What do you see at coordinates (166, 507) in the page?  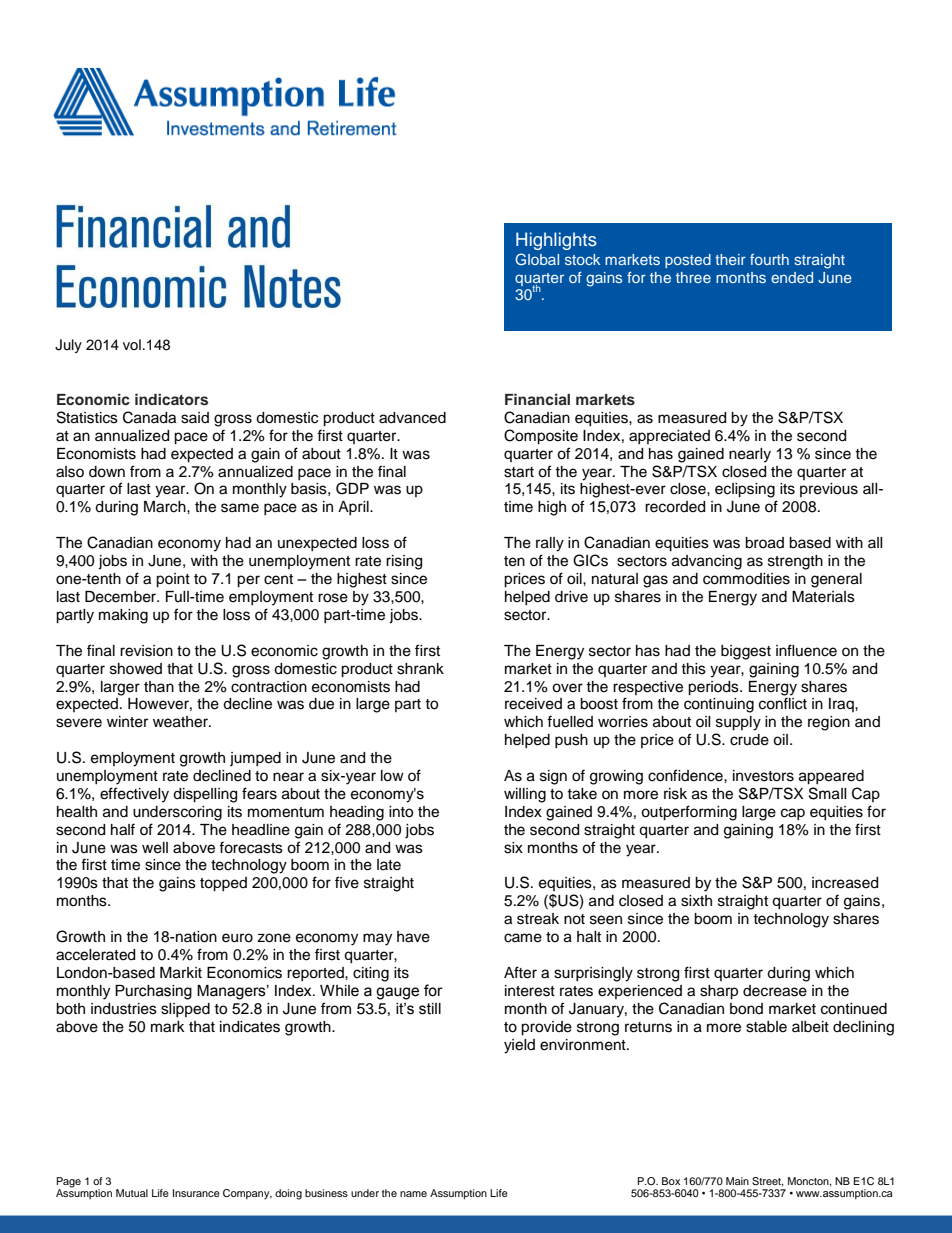 I see `March` at bounding box center [166, 507].
